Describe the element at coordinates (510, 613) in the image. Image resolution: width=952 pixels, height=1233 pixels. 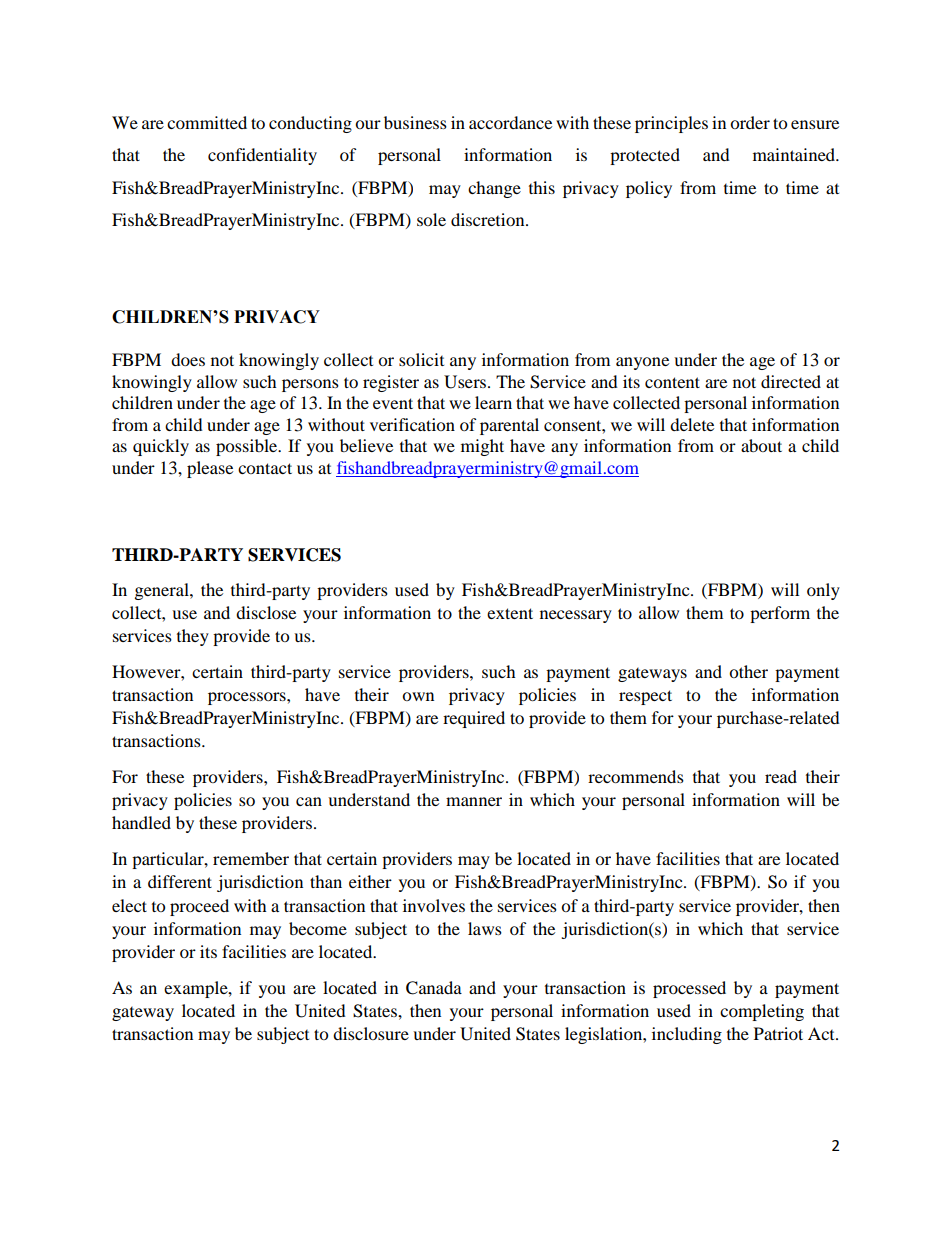
I see `extent` at that location.
